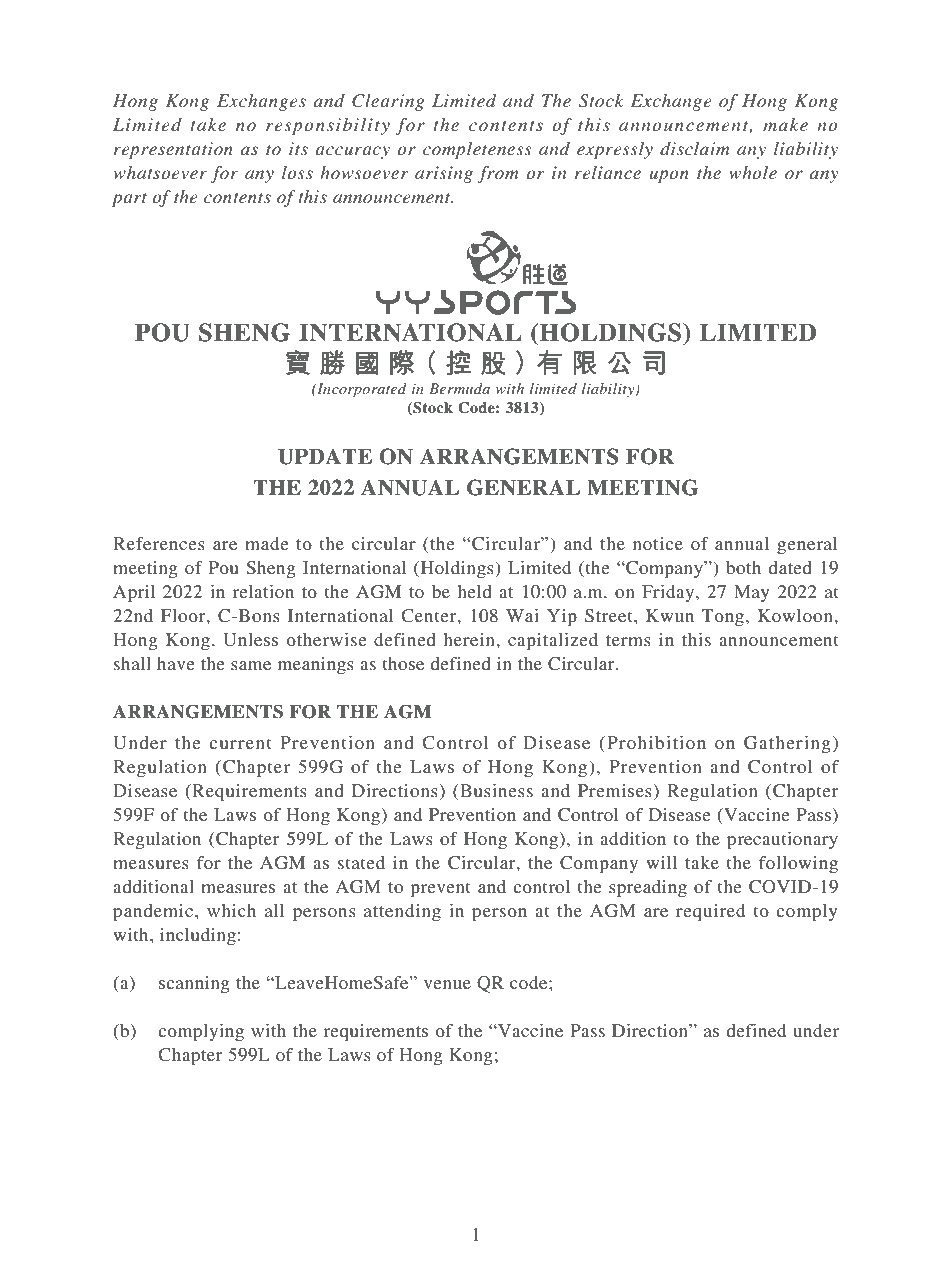 This screenshot has height=1270, width=952. What do you see at coordinates (173, 150) in the screenshot?
I see `representation` at bounding box center [173, 150].
